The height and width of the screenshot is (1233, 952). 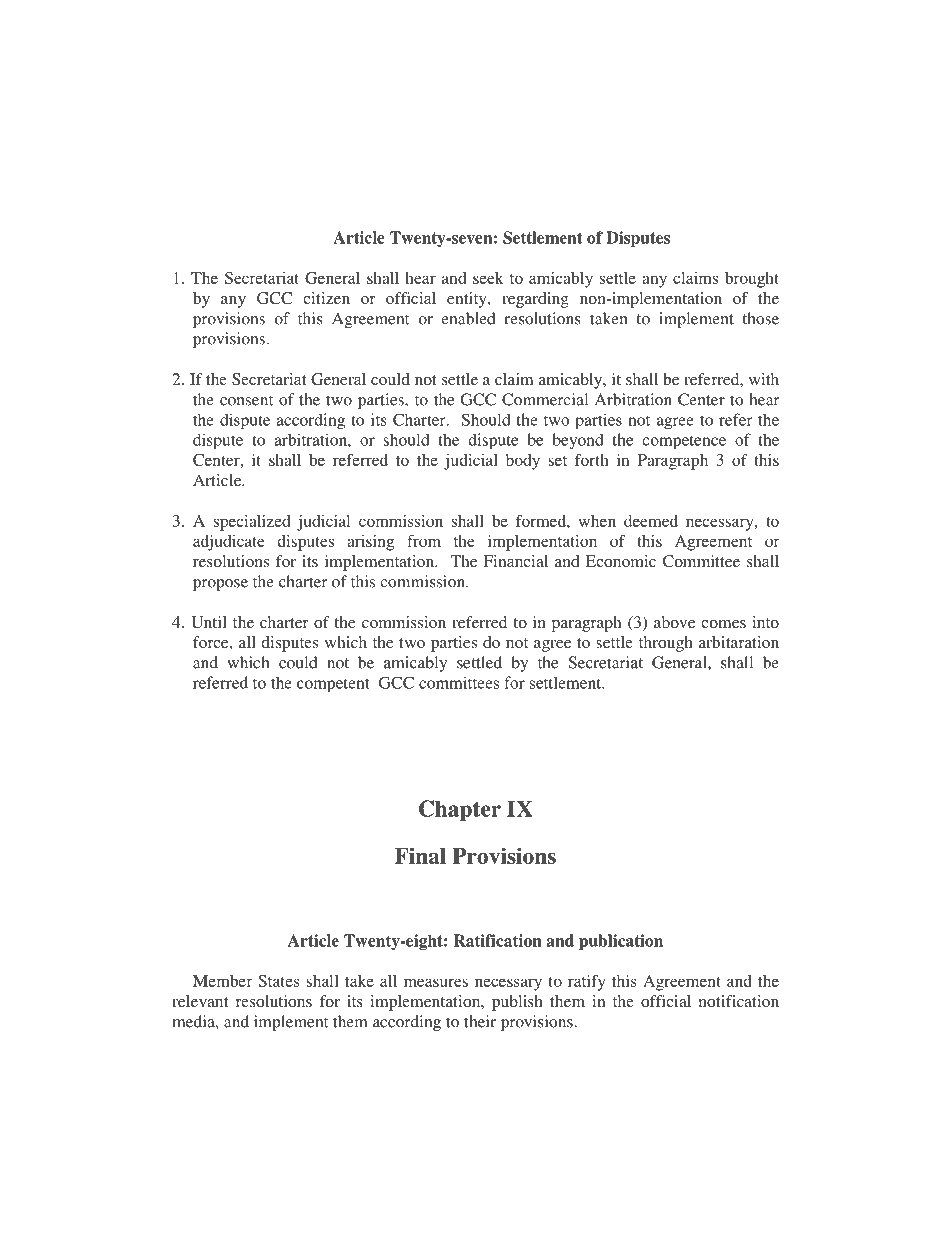 I want to click on Final, so click(x=420, y=855).
